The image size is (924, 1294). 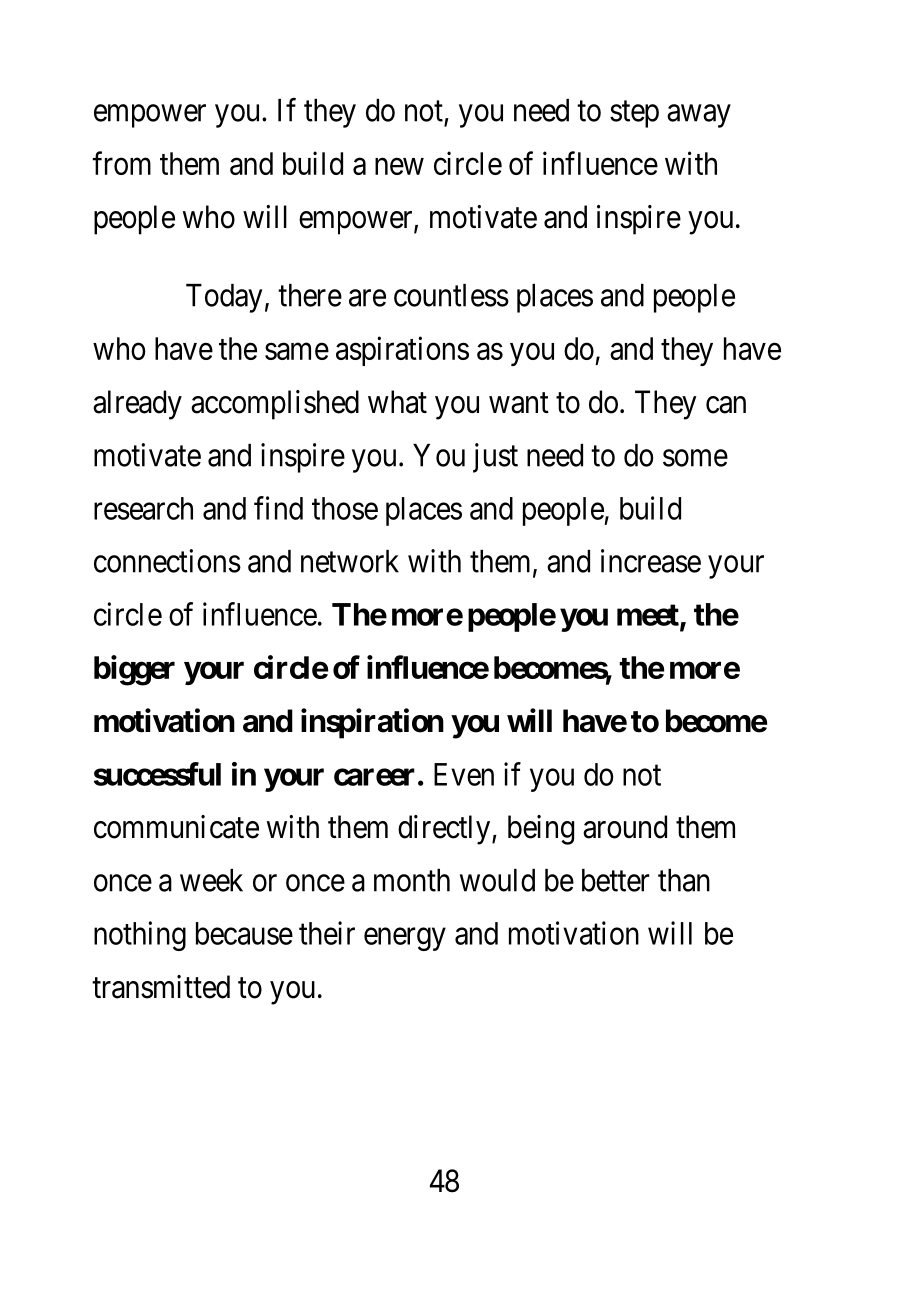 What do you see at coordinates (649, 616) in the screenshot?
I see `meet` at bounding box center [649, 616].
